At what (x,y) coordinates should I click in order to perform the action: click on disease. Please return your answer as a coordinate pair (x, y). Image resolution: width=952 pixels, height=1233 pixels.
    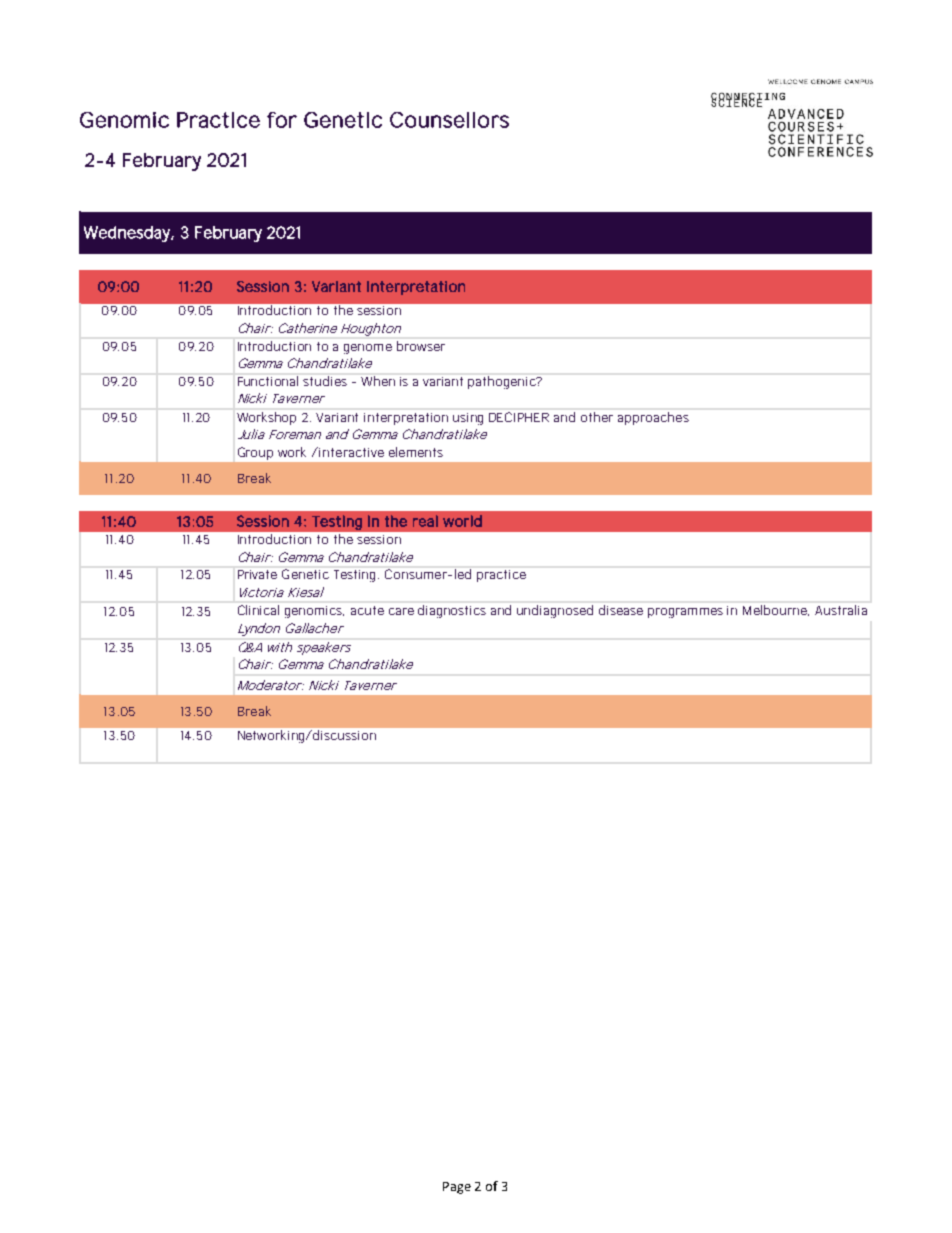
    Looking at the image, I should click on (621, 610).
